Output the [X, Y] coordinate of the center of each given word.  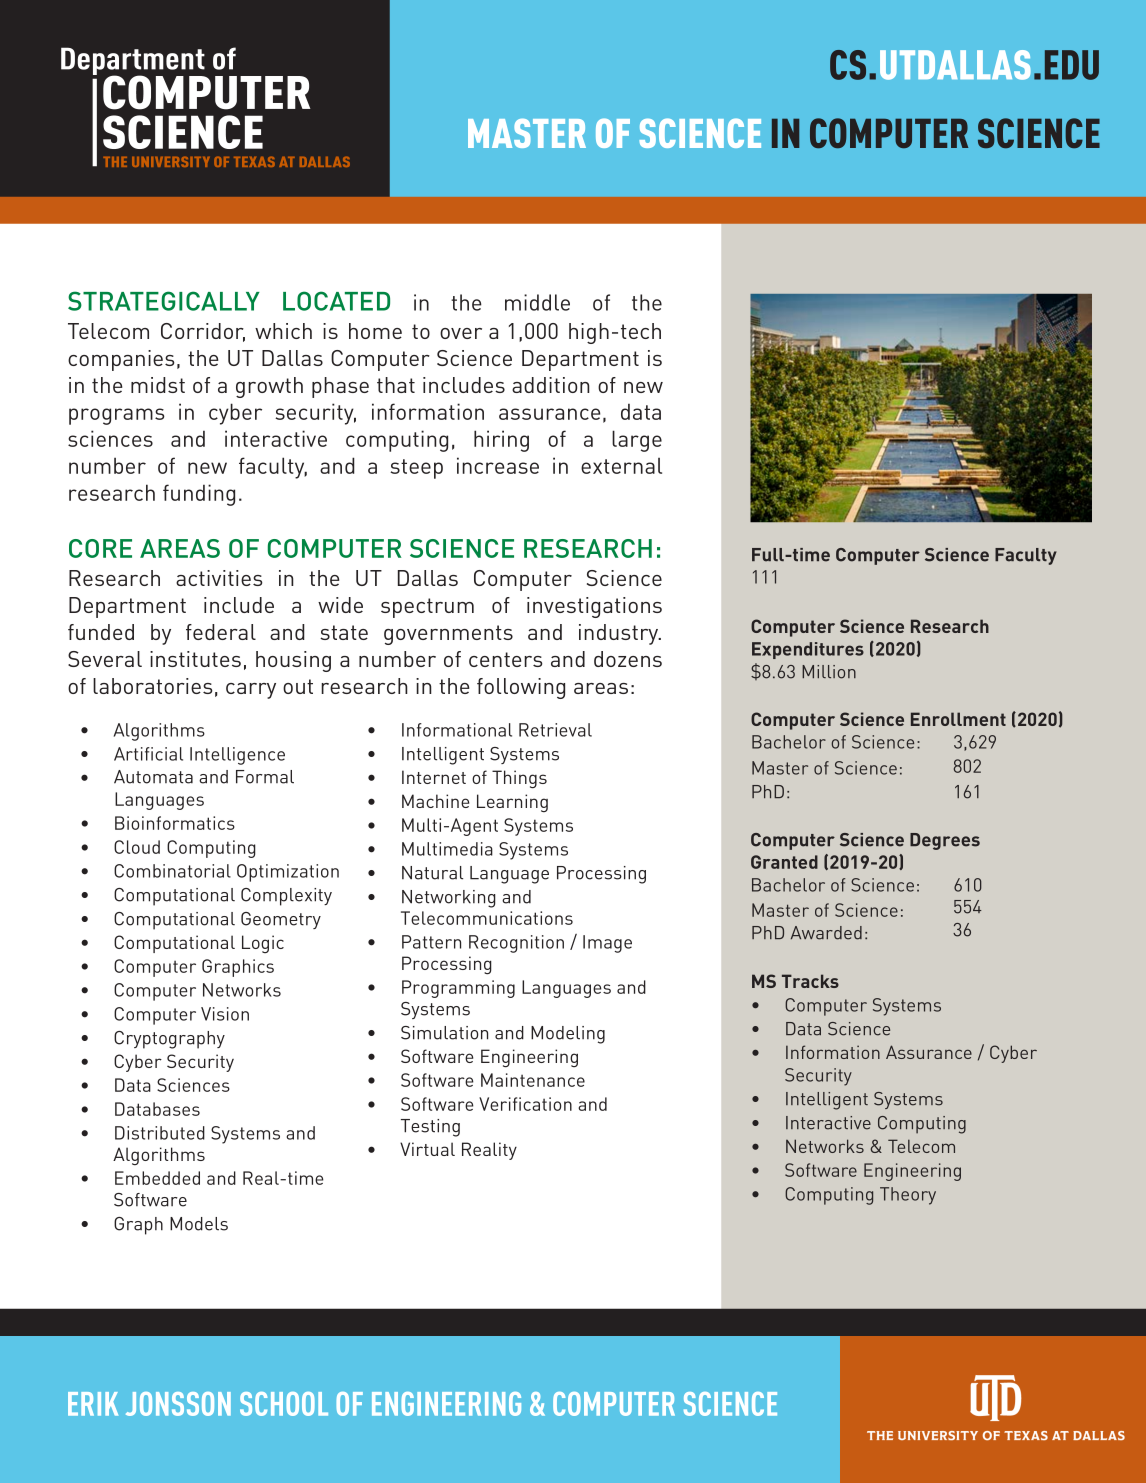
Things [519, 779]
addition [551, 385]
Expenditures [808, 650]
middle [537, 302]
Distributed [160, 1133]
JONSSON [178, 1404]
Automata [153, 777]
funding [199, 495]
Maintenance [533, 1080]
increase [498, 465]
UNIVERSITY [171, 162]
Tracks [810, 981]
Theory [908, 1196]
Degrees [945, 841]
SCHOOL [284, 1404]
